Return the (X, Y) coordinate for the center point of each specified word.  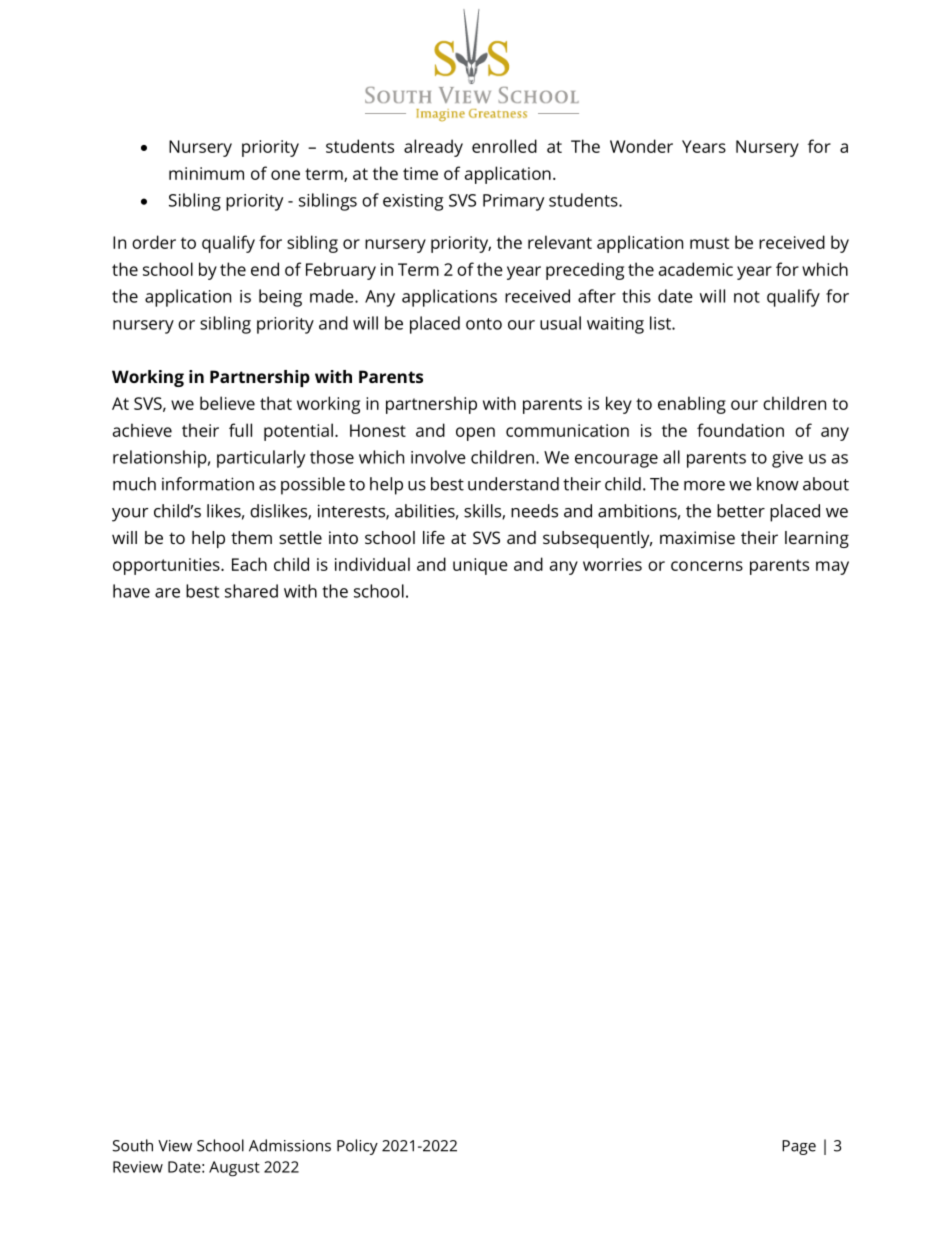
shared (251, 591)
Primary (513, 202)
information (208, 484)
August (234, 1169)
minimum (206, 173)
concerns (707, 566)
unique (480, 566)
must (709, 243)
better (741, 511)
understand (513, 484)
